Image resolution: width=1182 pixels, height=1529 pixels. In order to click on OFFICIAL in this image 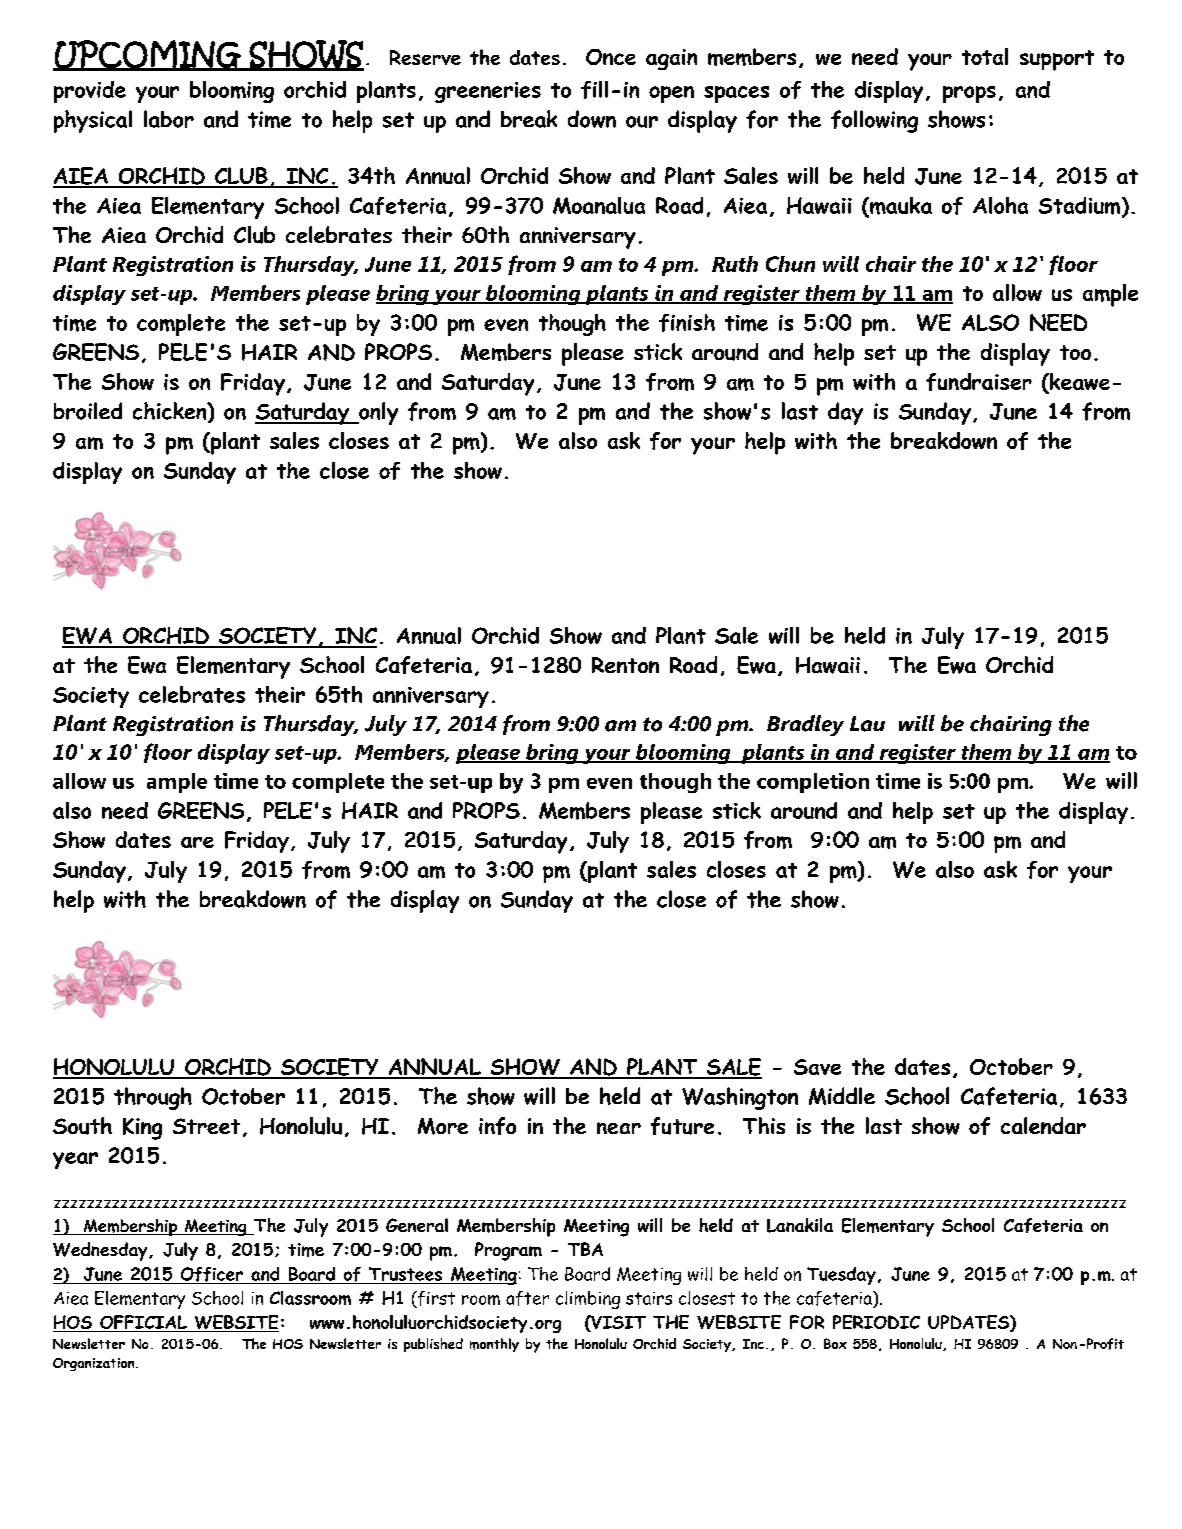, I will do `click(143, 1323)`.
